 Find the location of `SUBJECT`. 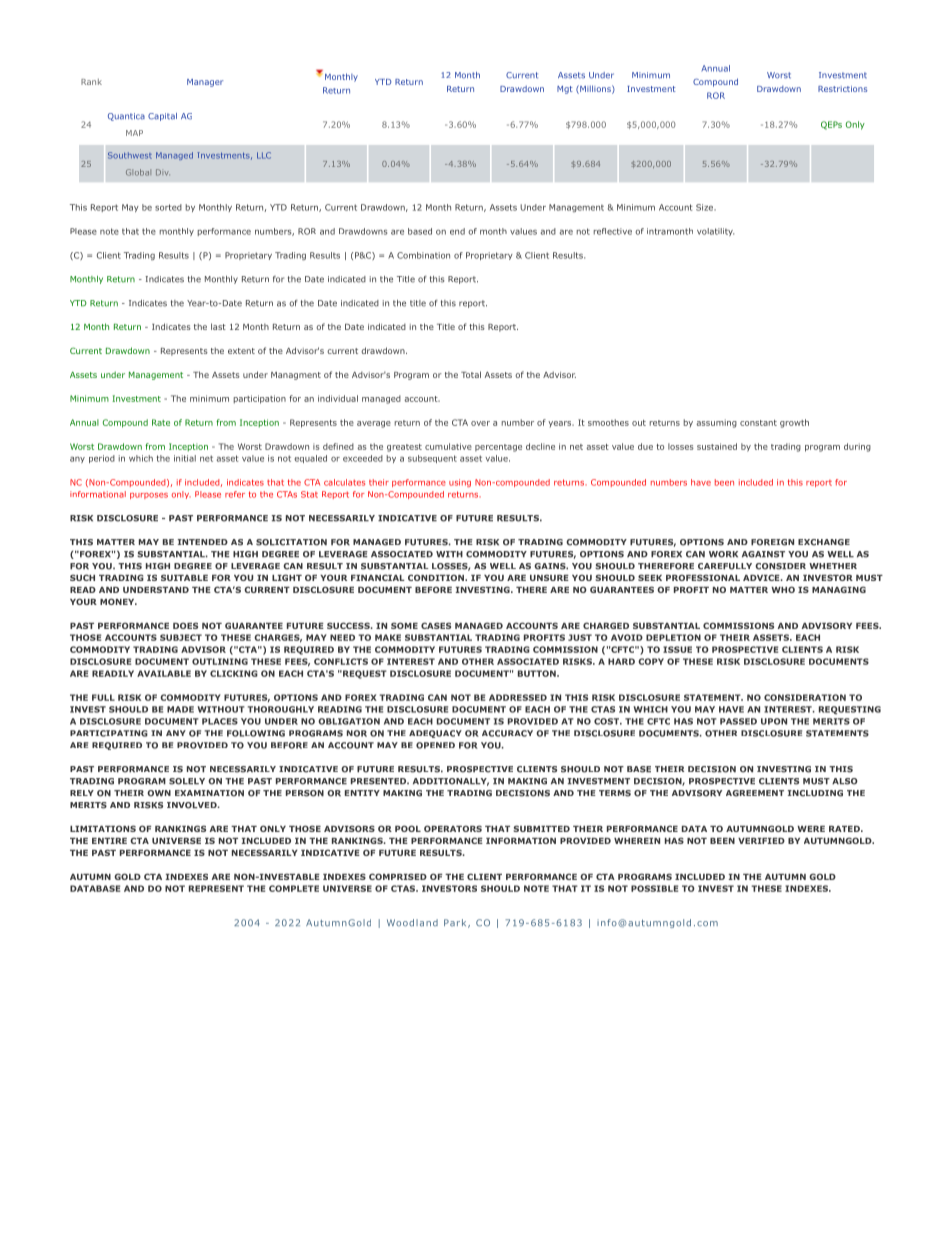

SUBJECT is located at coordinates (181, 637).
